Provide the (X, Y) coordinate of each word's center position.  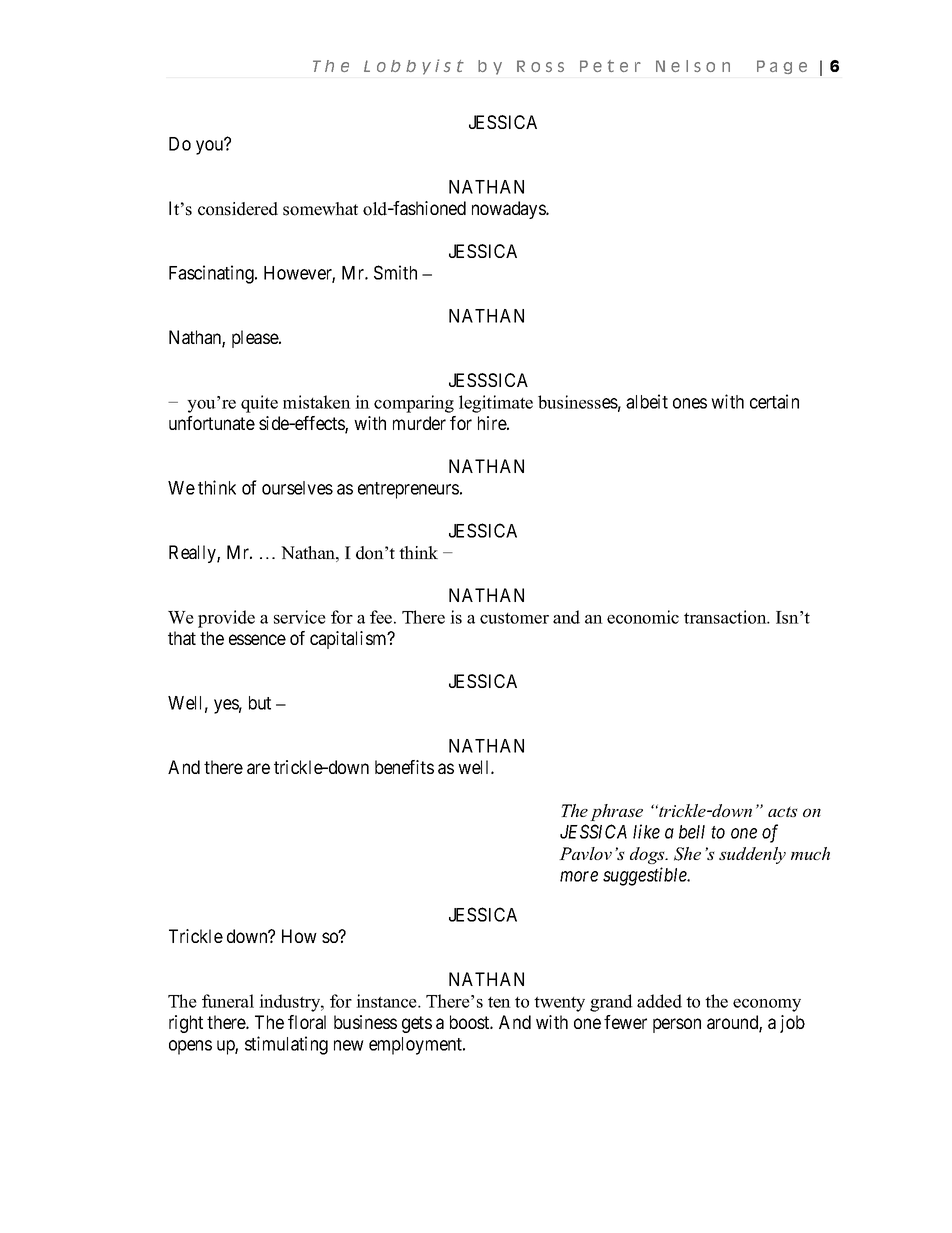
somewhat (320, 209)
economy (767, 1005)
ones (690, 403)
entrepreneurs (408, 490)
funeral (228, 1001)
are (258, 768)
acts (783, 811)
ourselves (297, 488)
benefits (404, 767)
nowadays (509, 210)
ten (499, 1002)
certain (774, 401)
